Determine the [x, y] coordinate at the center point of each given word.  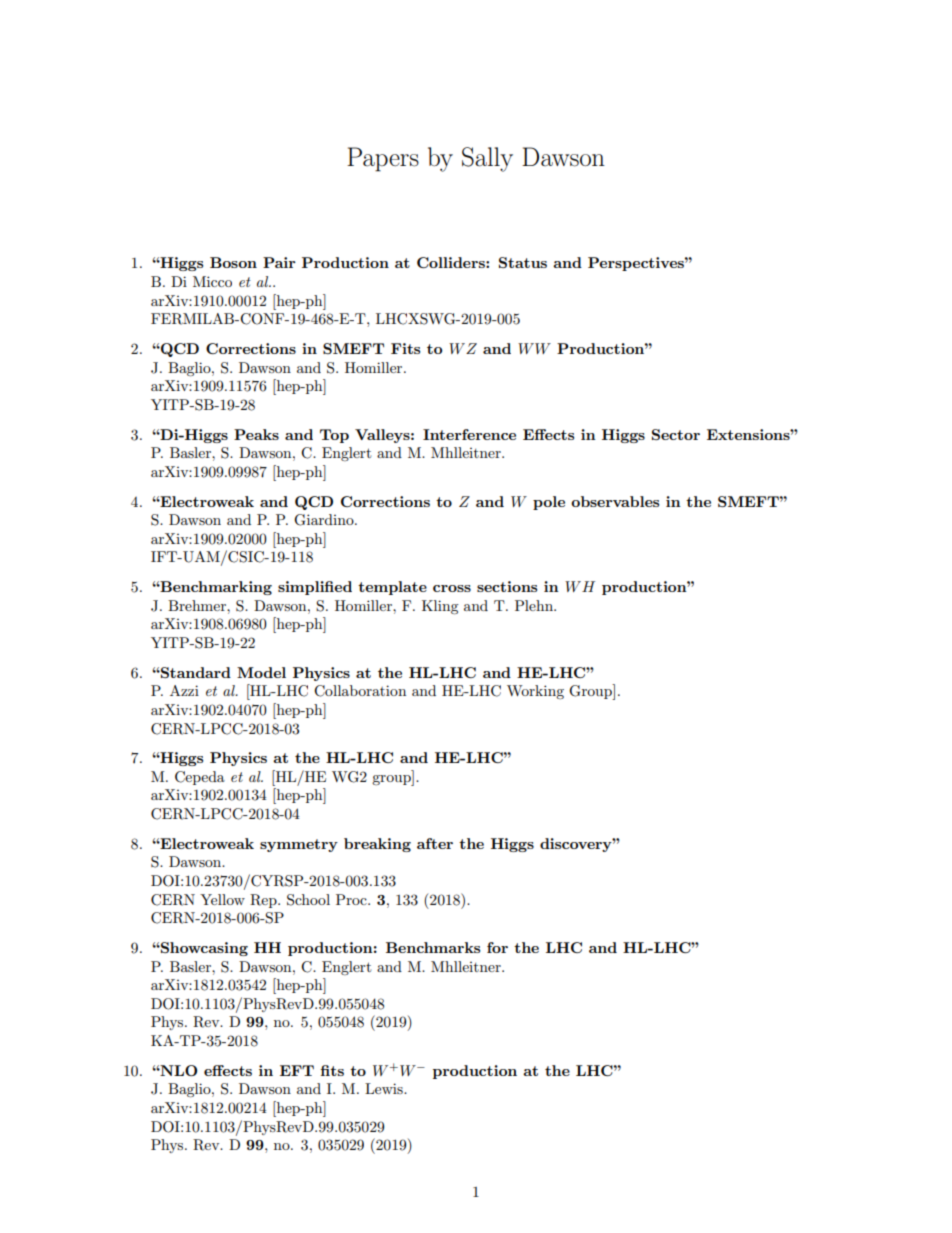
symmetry [299, 845]
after [435, 843]
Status [523, 262]
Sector [676, 434]
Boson [233, 262]
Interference [469, 434]
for [497, 947]
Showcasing [203, 949]
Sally [487, 159]
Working [535, 692]
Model [261, 672]
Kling [440, 607]
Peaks [256, 434]
